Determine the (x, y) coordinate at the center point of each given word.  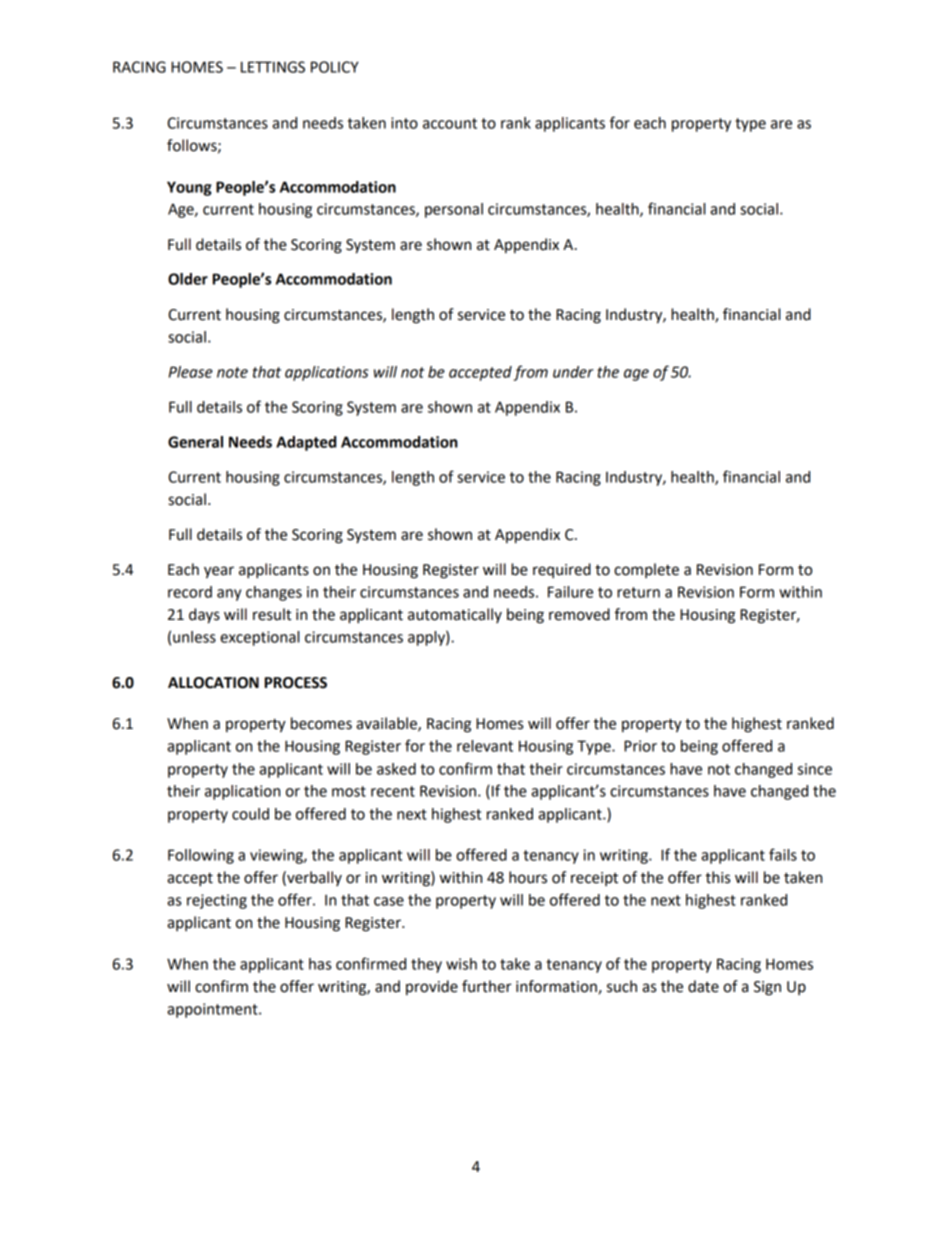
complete (646, 570)
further (487, 986)
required (562, 570)
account (450, 123)
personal (454, 210)
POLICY (335, 67)
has (320, 964)
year (219, 572)
